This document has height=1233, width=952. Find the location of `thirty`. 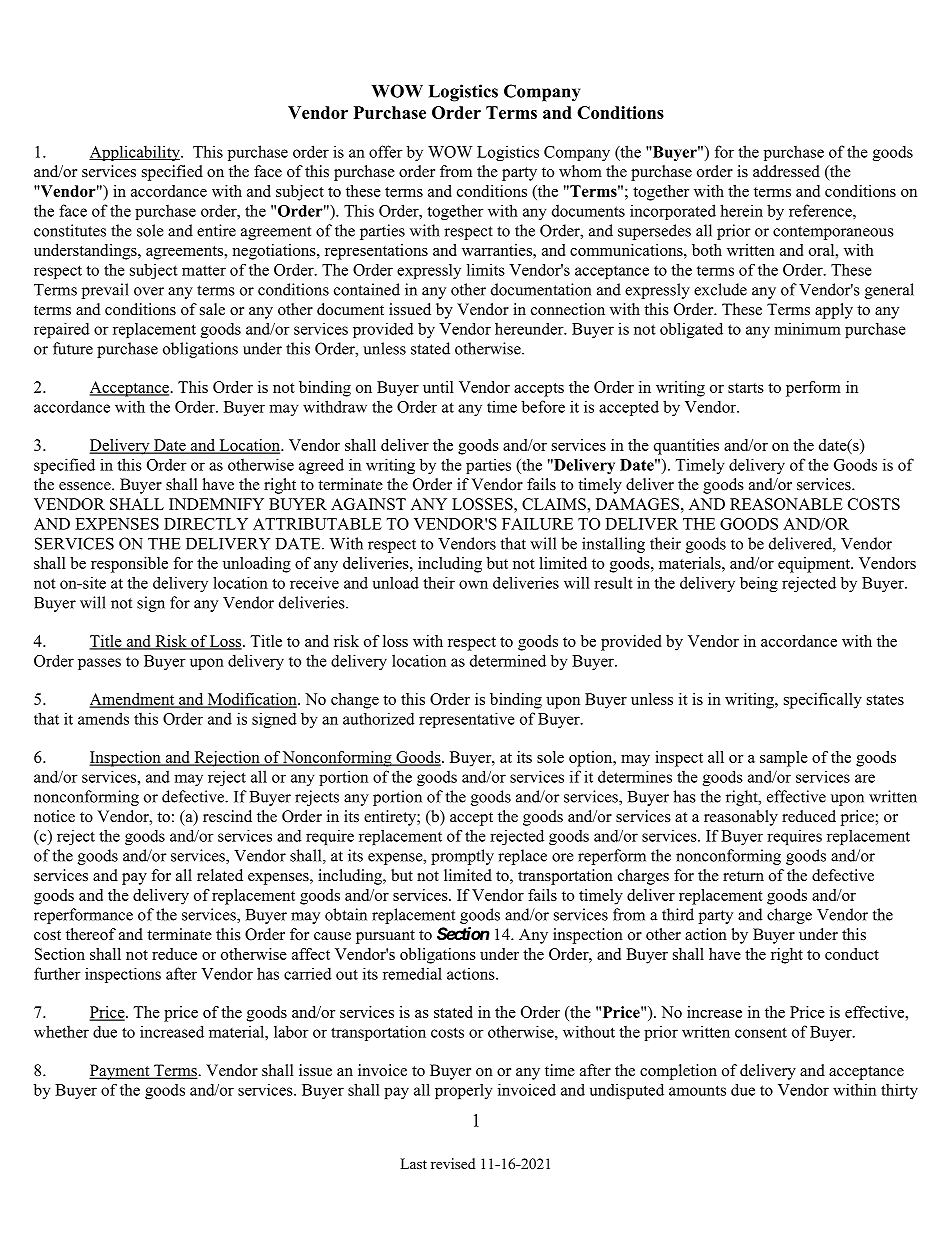

thirty is located at coordinates (899, 1091).
